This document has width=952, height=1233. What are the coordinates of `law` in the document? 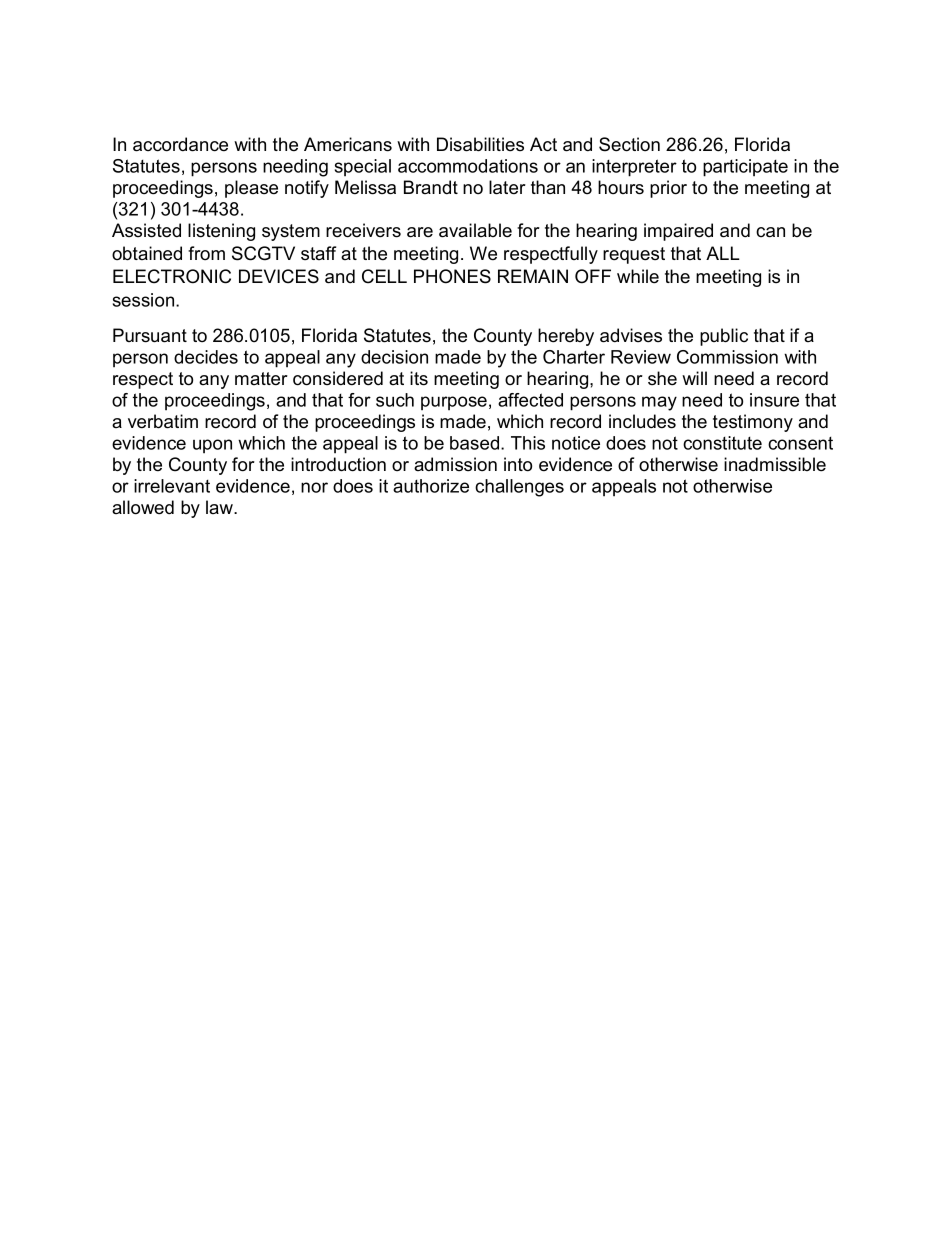 It's located at (221, 507).
